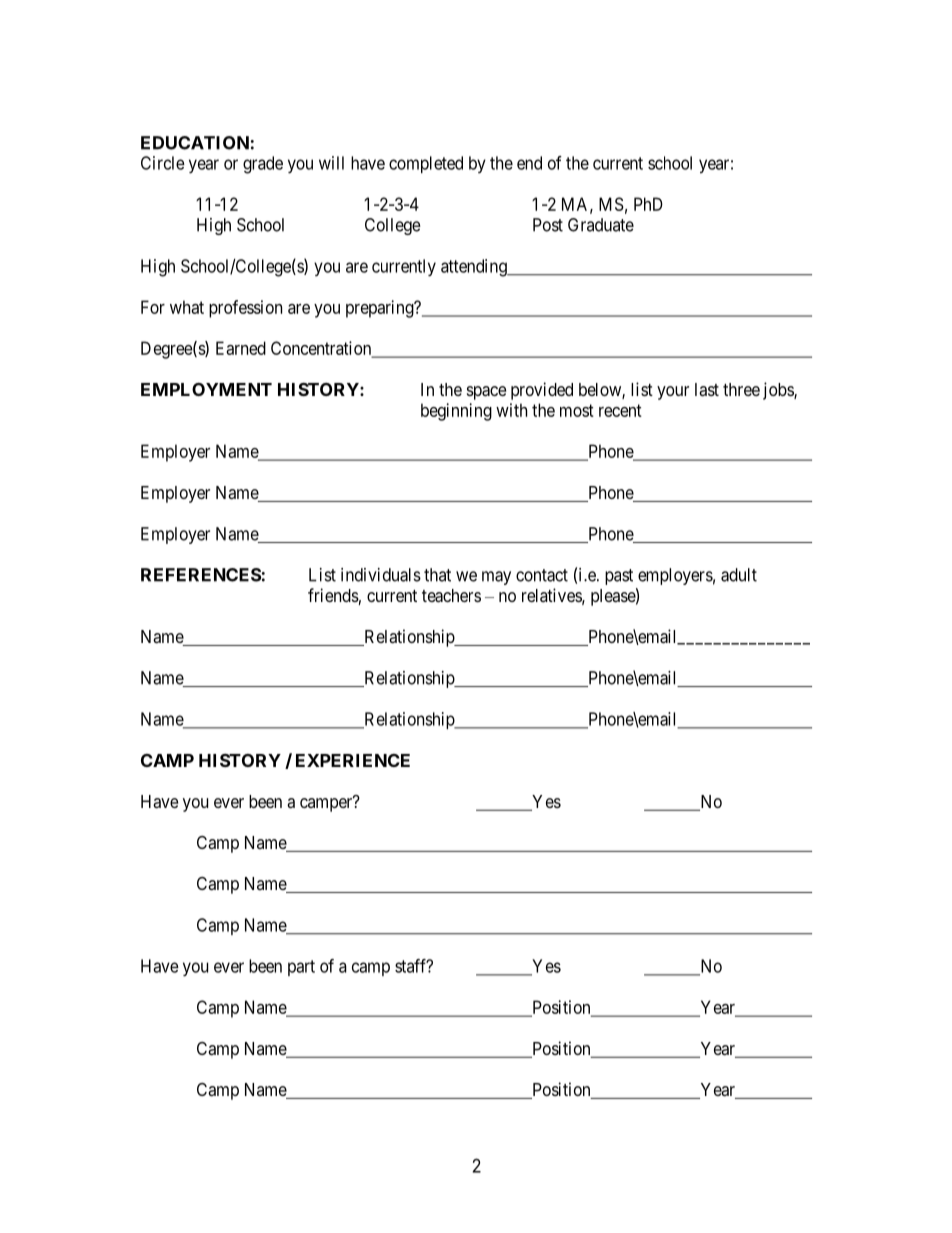  I want to click on completed, so click(426, 164).
